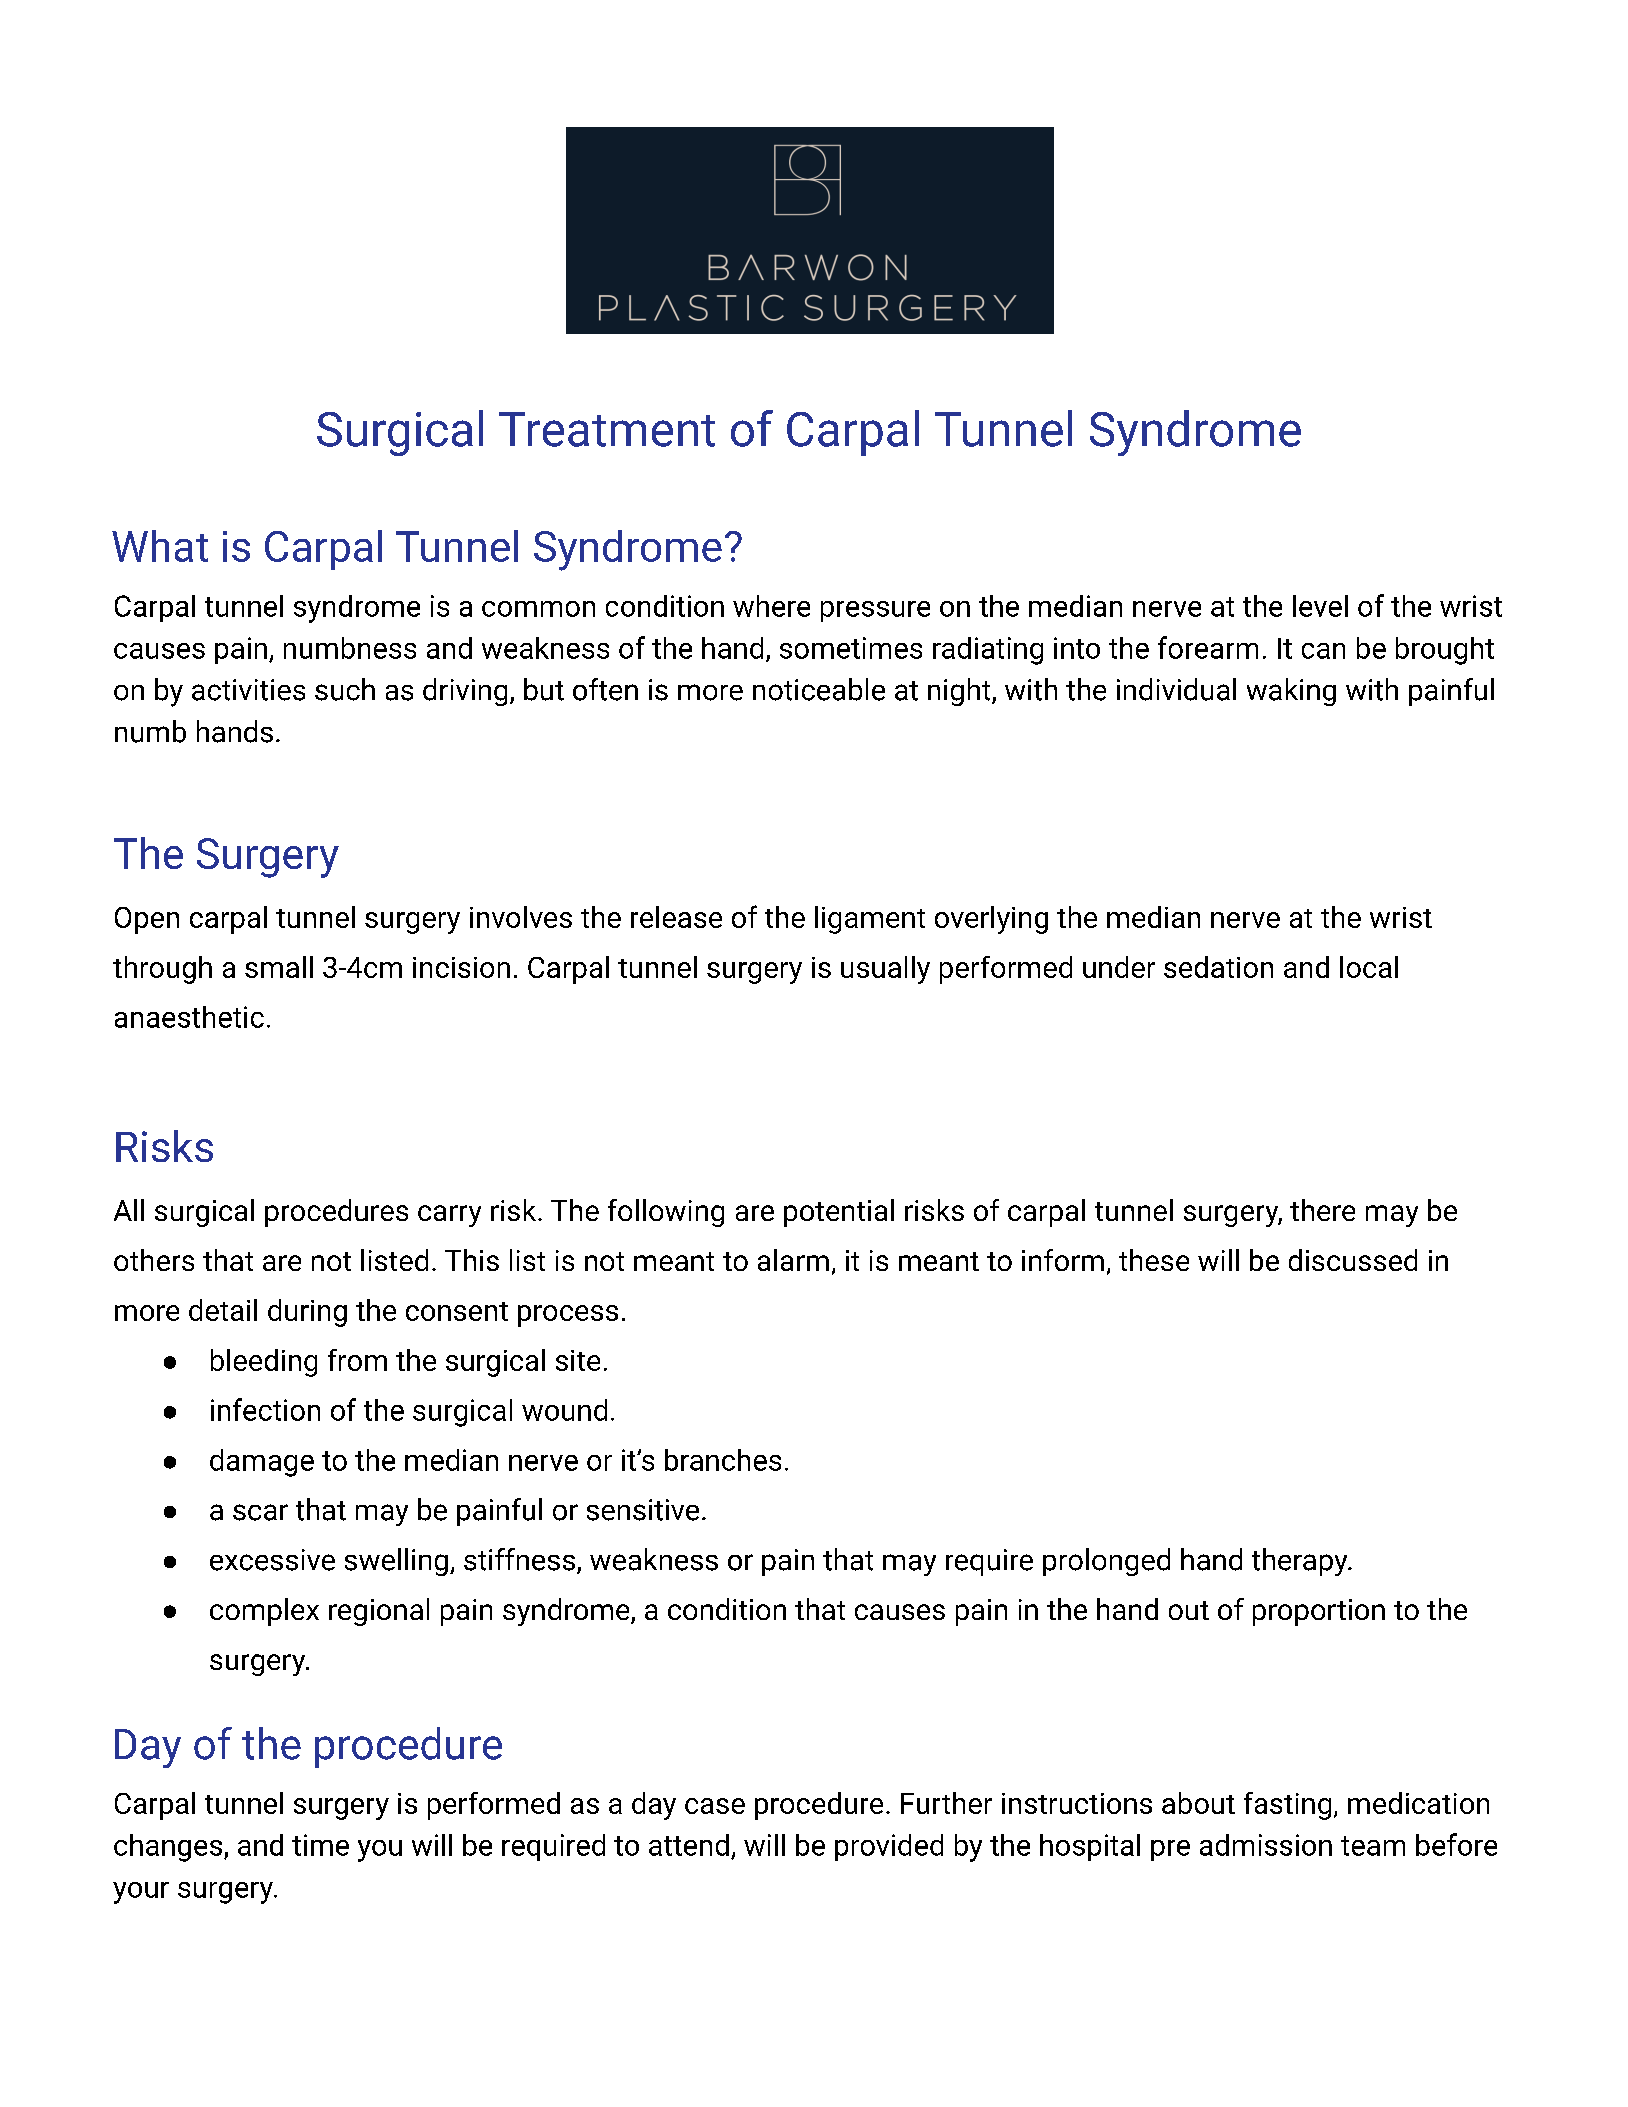 The width and height of the screenshot is (1628, 2107). What do you see at coordinates (169, 1848) in the screenshot?
I see `changes` at bounding box center [169, 1848].
